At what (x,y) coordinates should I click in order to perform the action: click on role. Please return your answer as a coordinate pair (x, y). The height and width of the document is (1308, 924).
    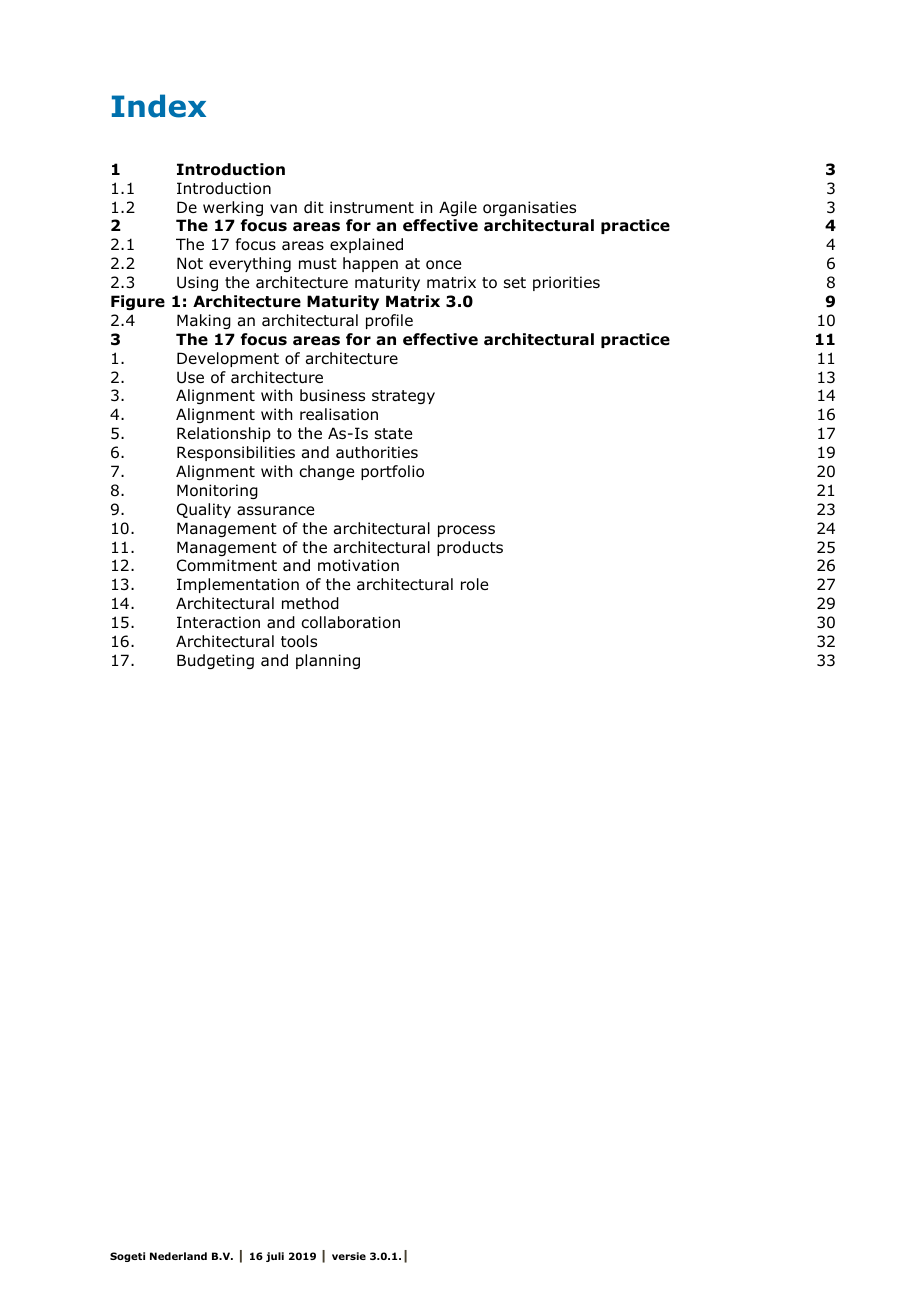
    Looking at the image, I should click on (474, 584).
